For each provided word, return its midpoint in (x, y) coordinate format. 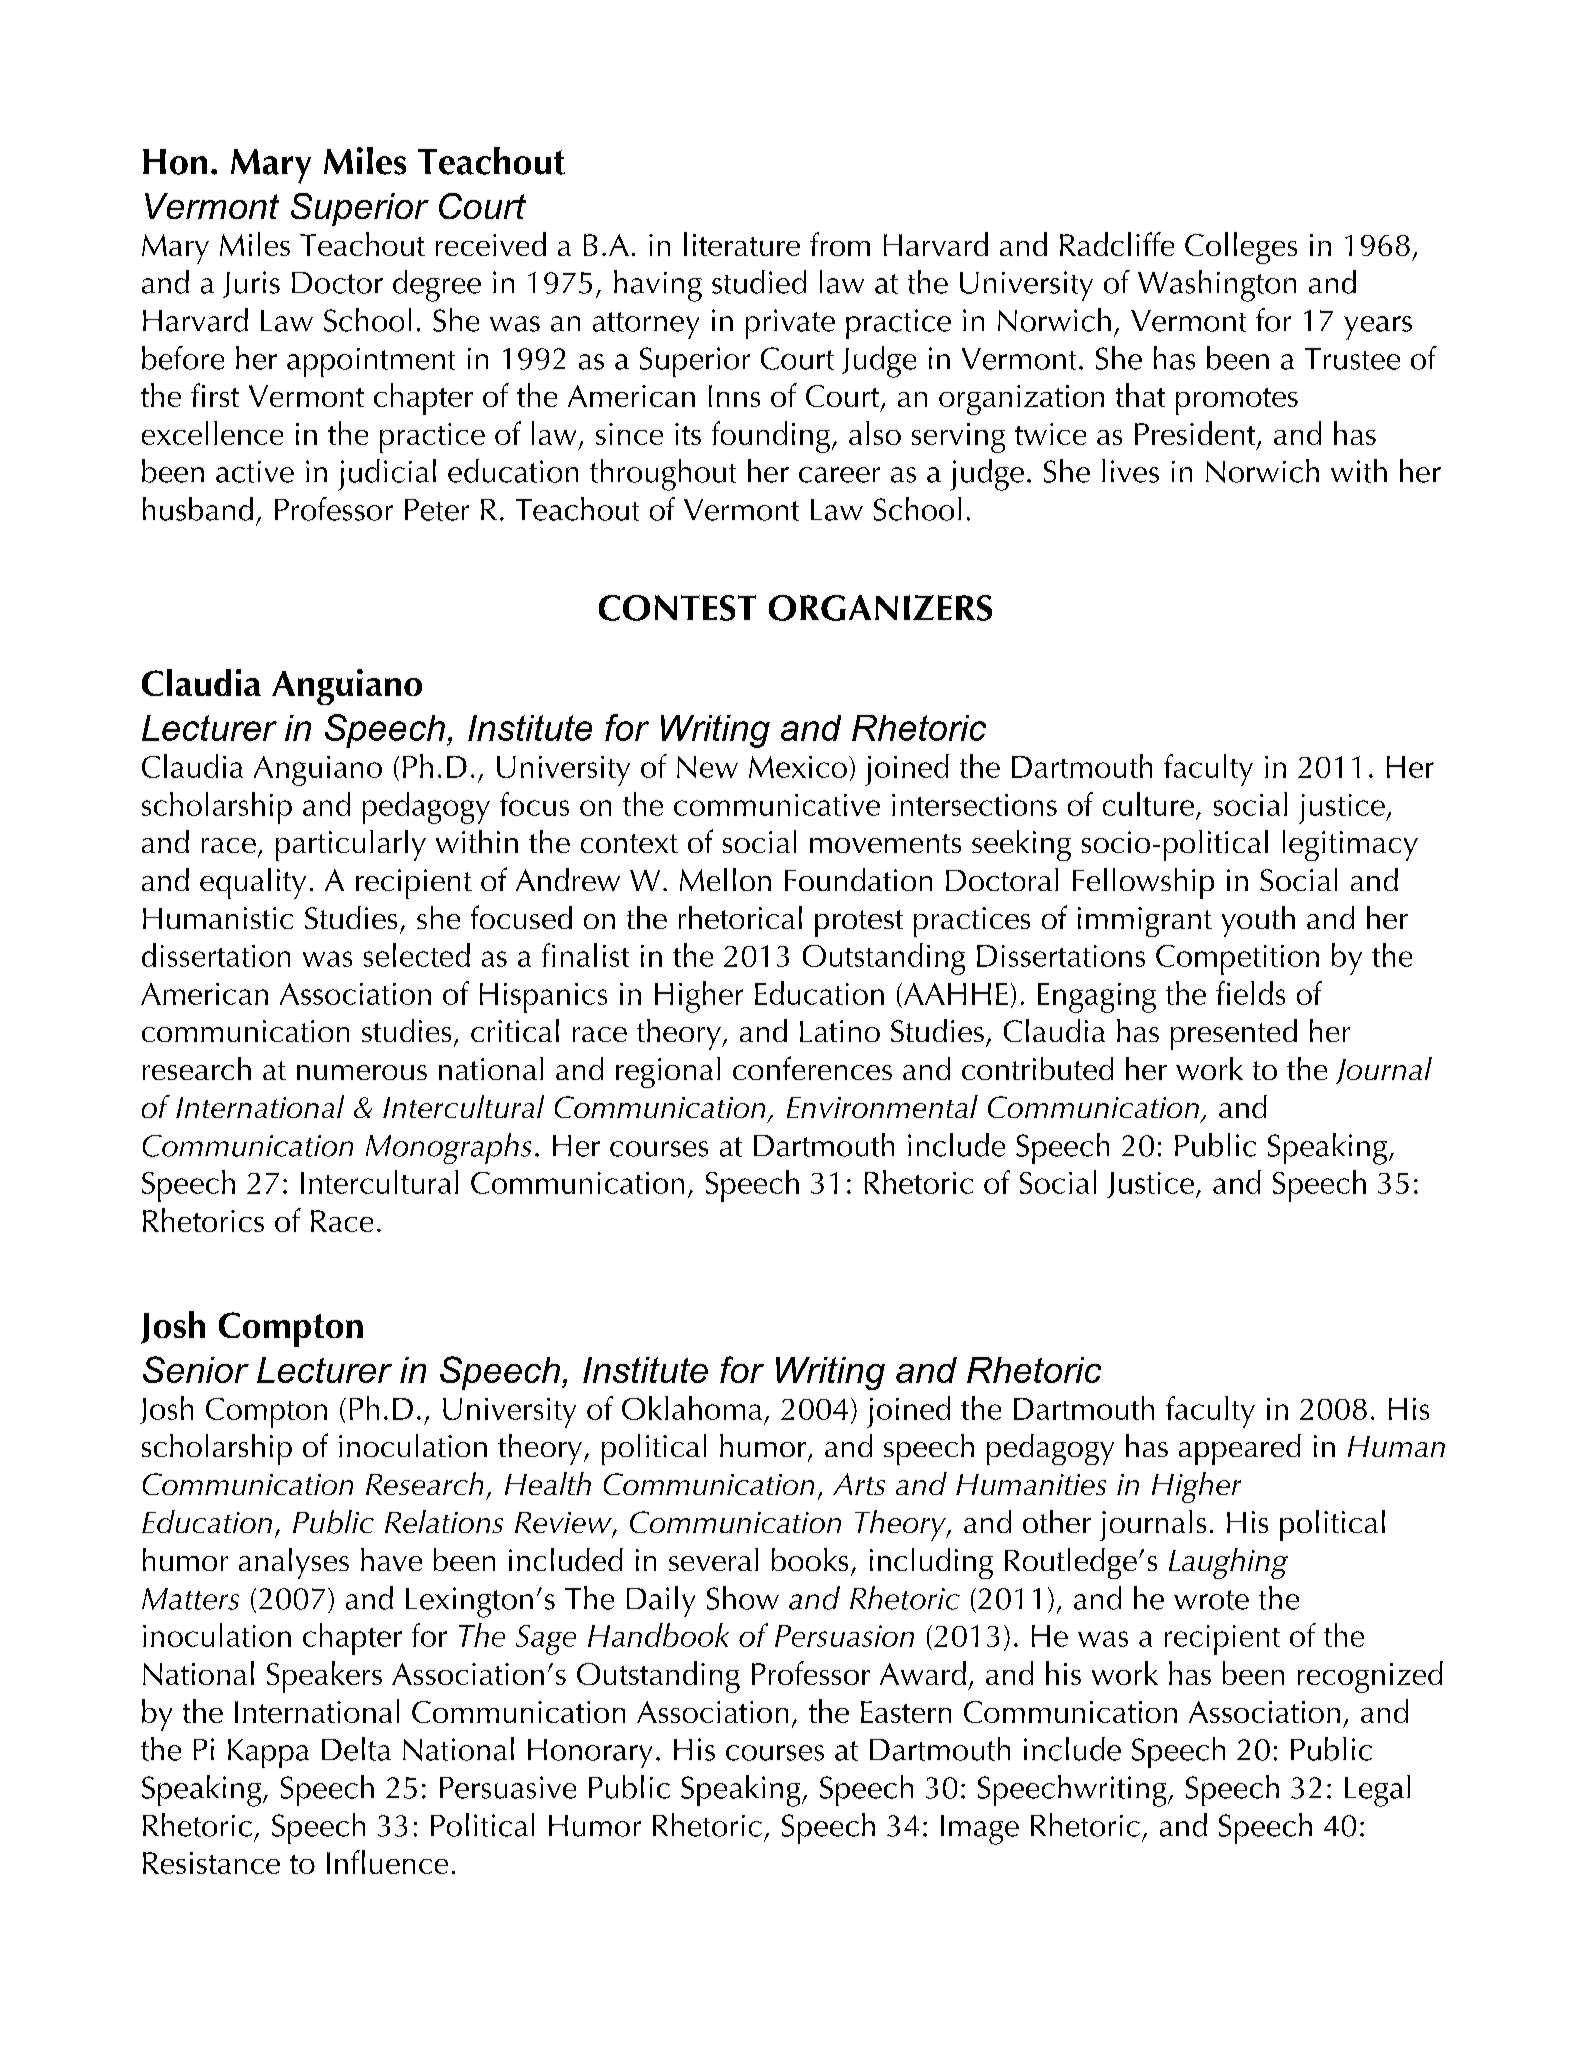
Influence (387, 1862)
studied (759, 282)
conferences (812, 1068)
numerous (362, 1072)
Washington (1217, 286)
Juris (251, 284)
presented (1234, 1034)
